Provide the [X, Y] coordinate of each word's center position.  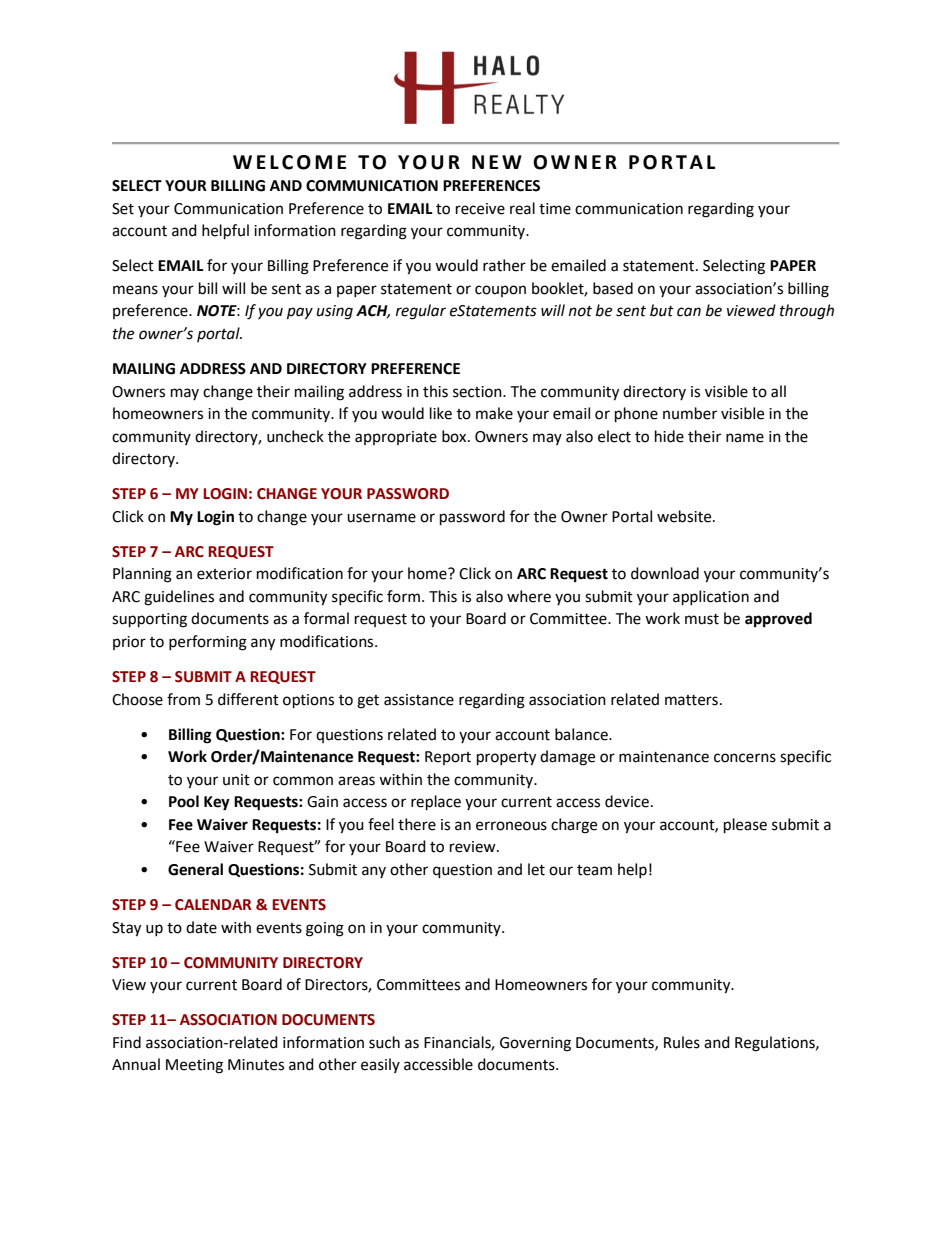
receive [480, 209]
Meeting [194, 1066]
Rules [682, 1042]
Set [123, 209]
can [689, 312]
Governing [535, 1044]
